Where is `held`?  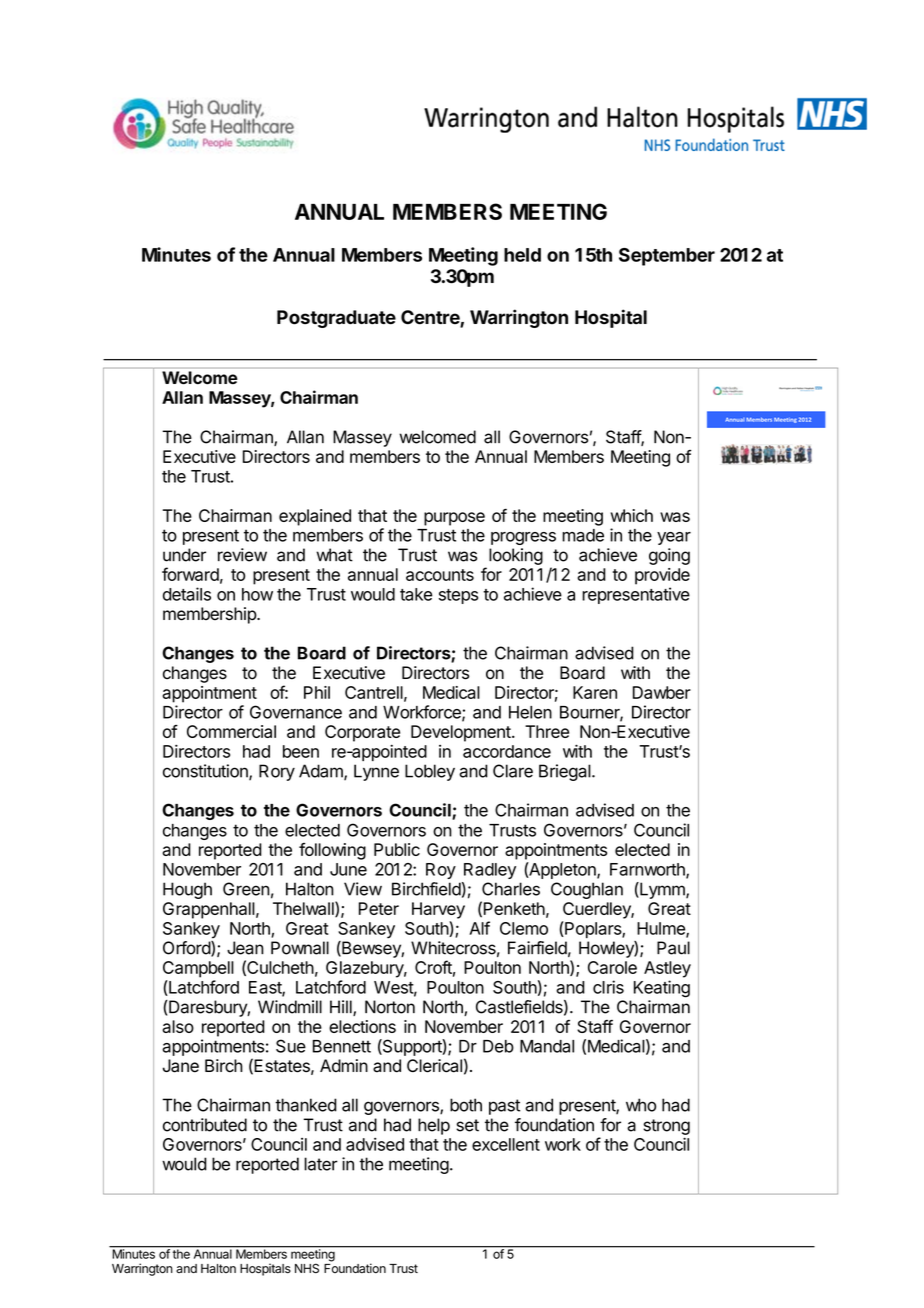 held is located at coordinates (522, 255).
